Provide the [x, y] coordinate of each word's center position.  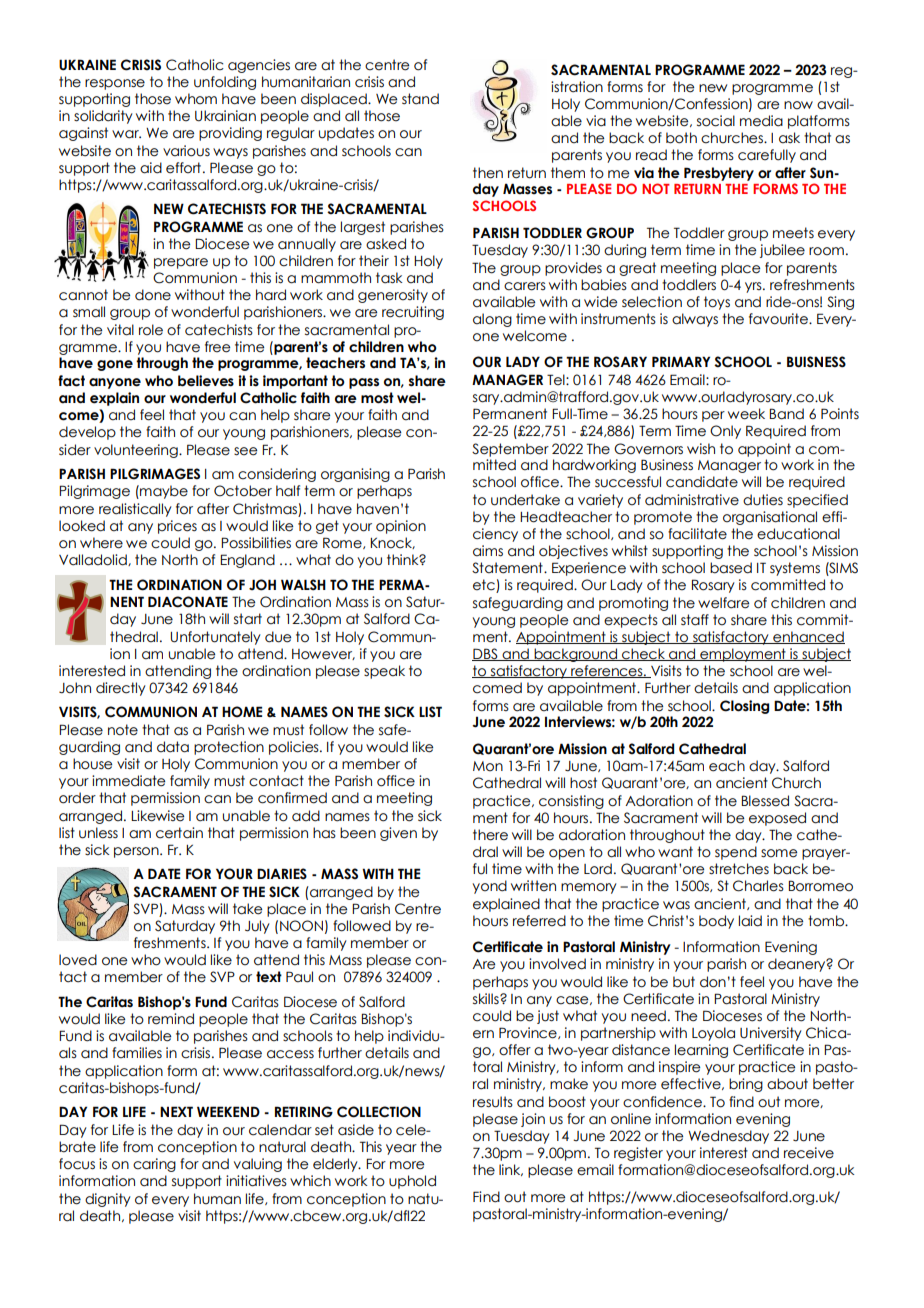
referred [539, 921]
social [716, 121]
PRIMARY [681, 361]
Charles [758, 886]
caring [154, 1165]
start [248, 619]
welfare [723, 603]
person [137, 852]
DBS [486, 654]
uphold [412, 1182]
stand [420, 99]
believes [206, 381]
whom [196, 99]
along [492, 320]
